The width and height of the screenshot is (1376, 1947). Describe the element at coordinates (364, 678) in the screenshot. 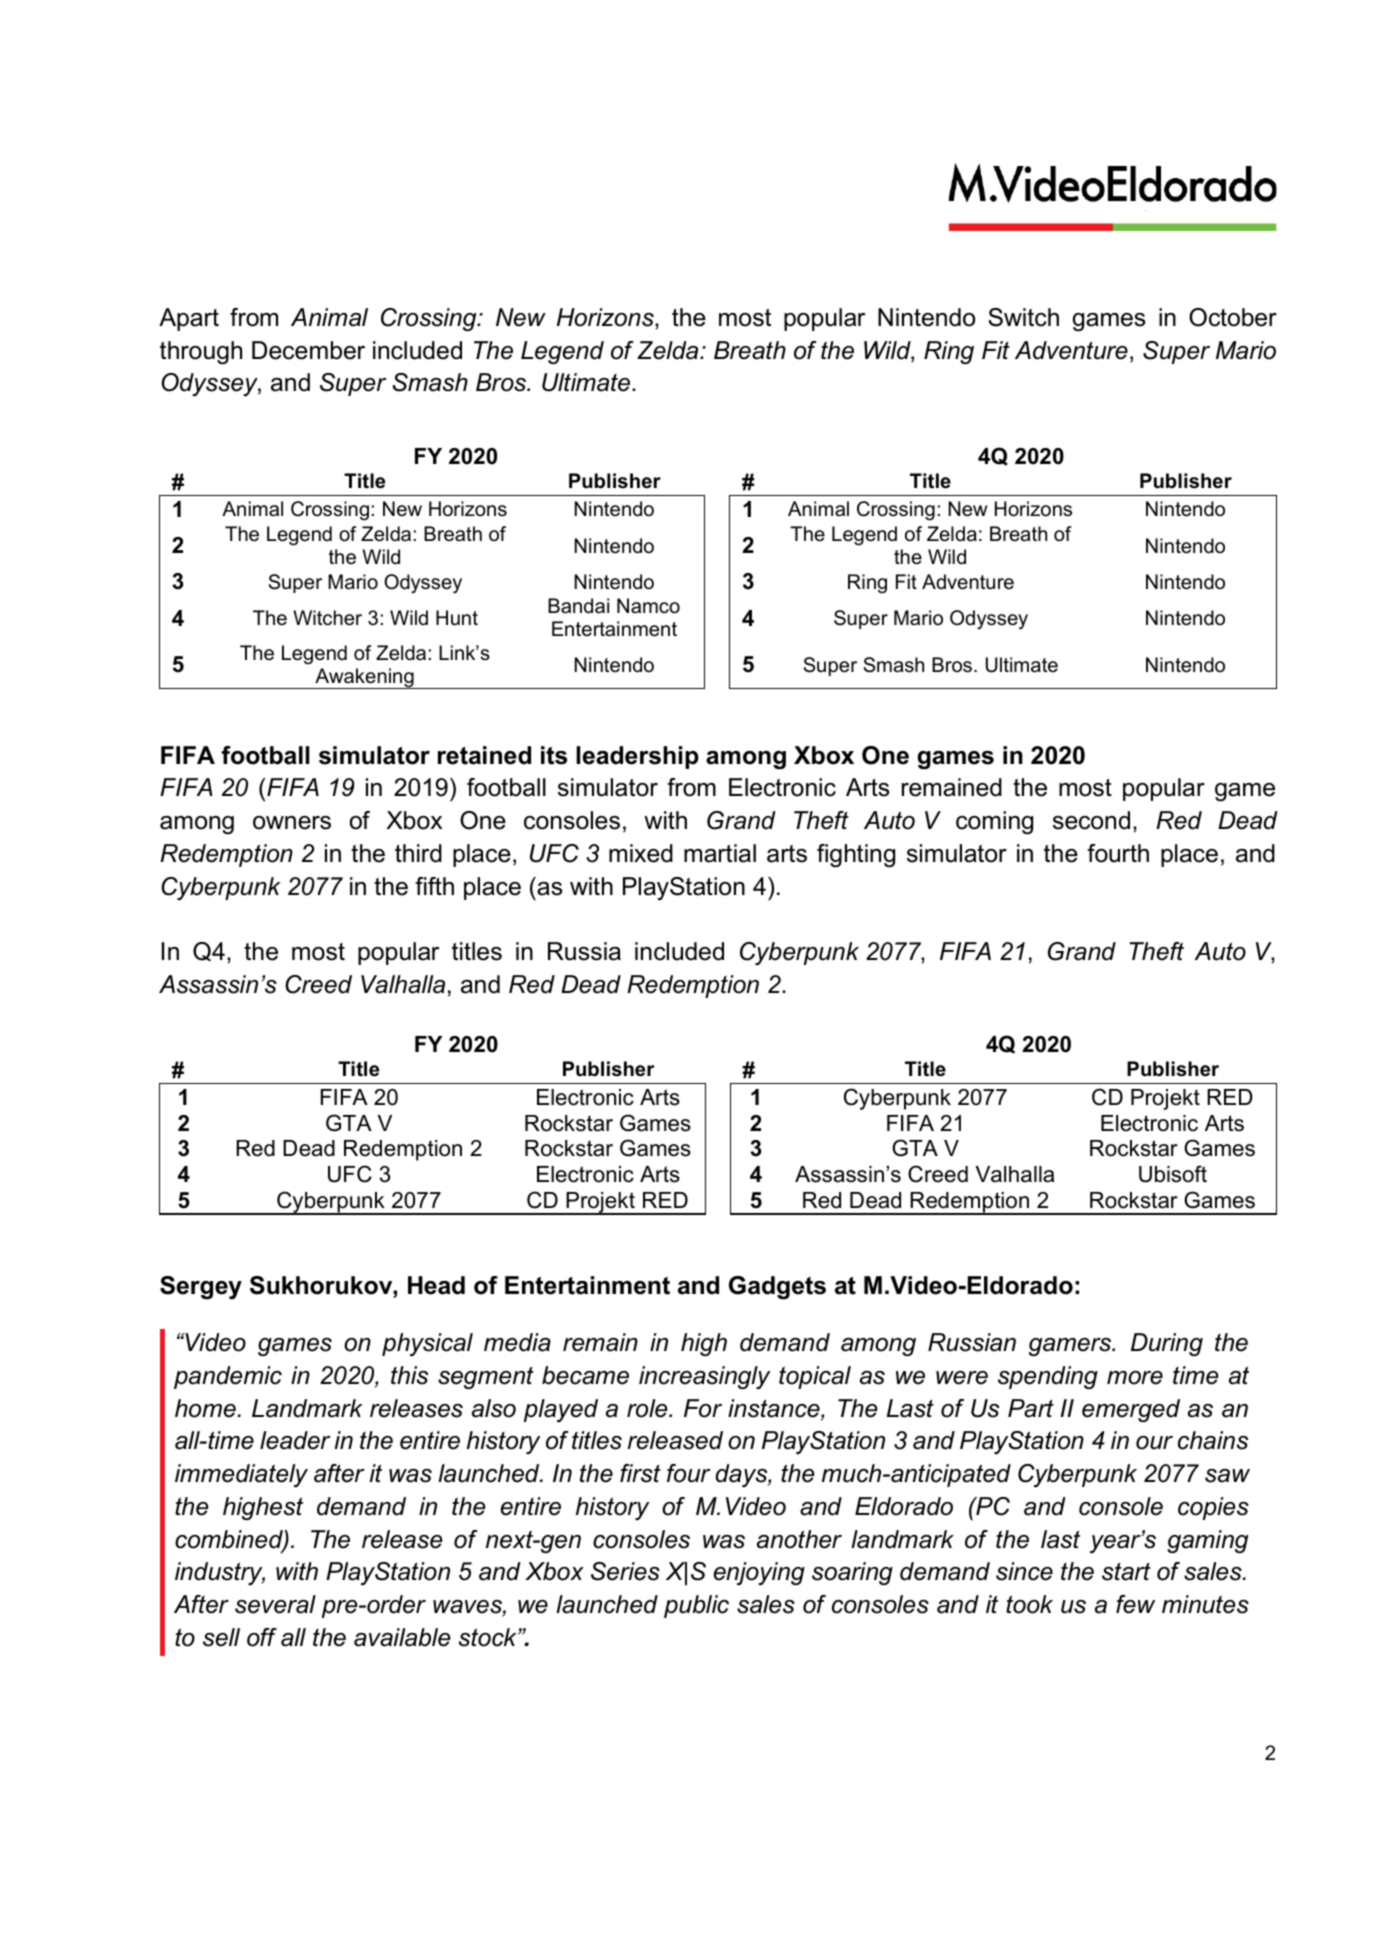

I see `Awakening` at that location.
